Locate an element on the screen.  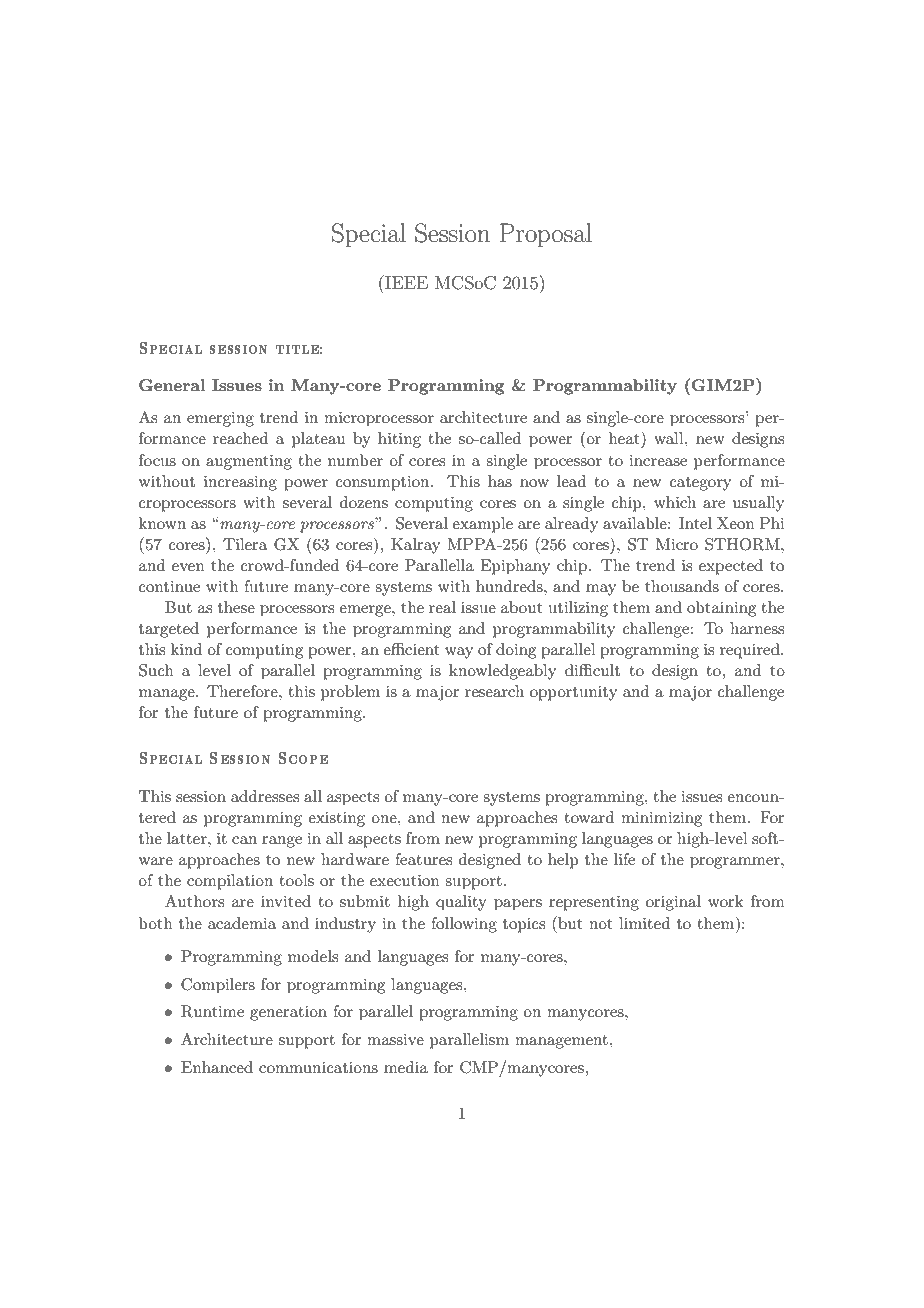
example is located at coordinates (482, 525).
